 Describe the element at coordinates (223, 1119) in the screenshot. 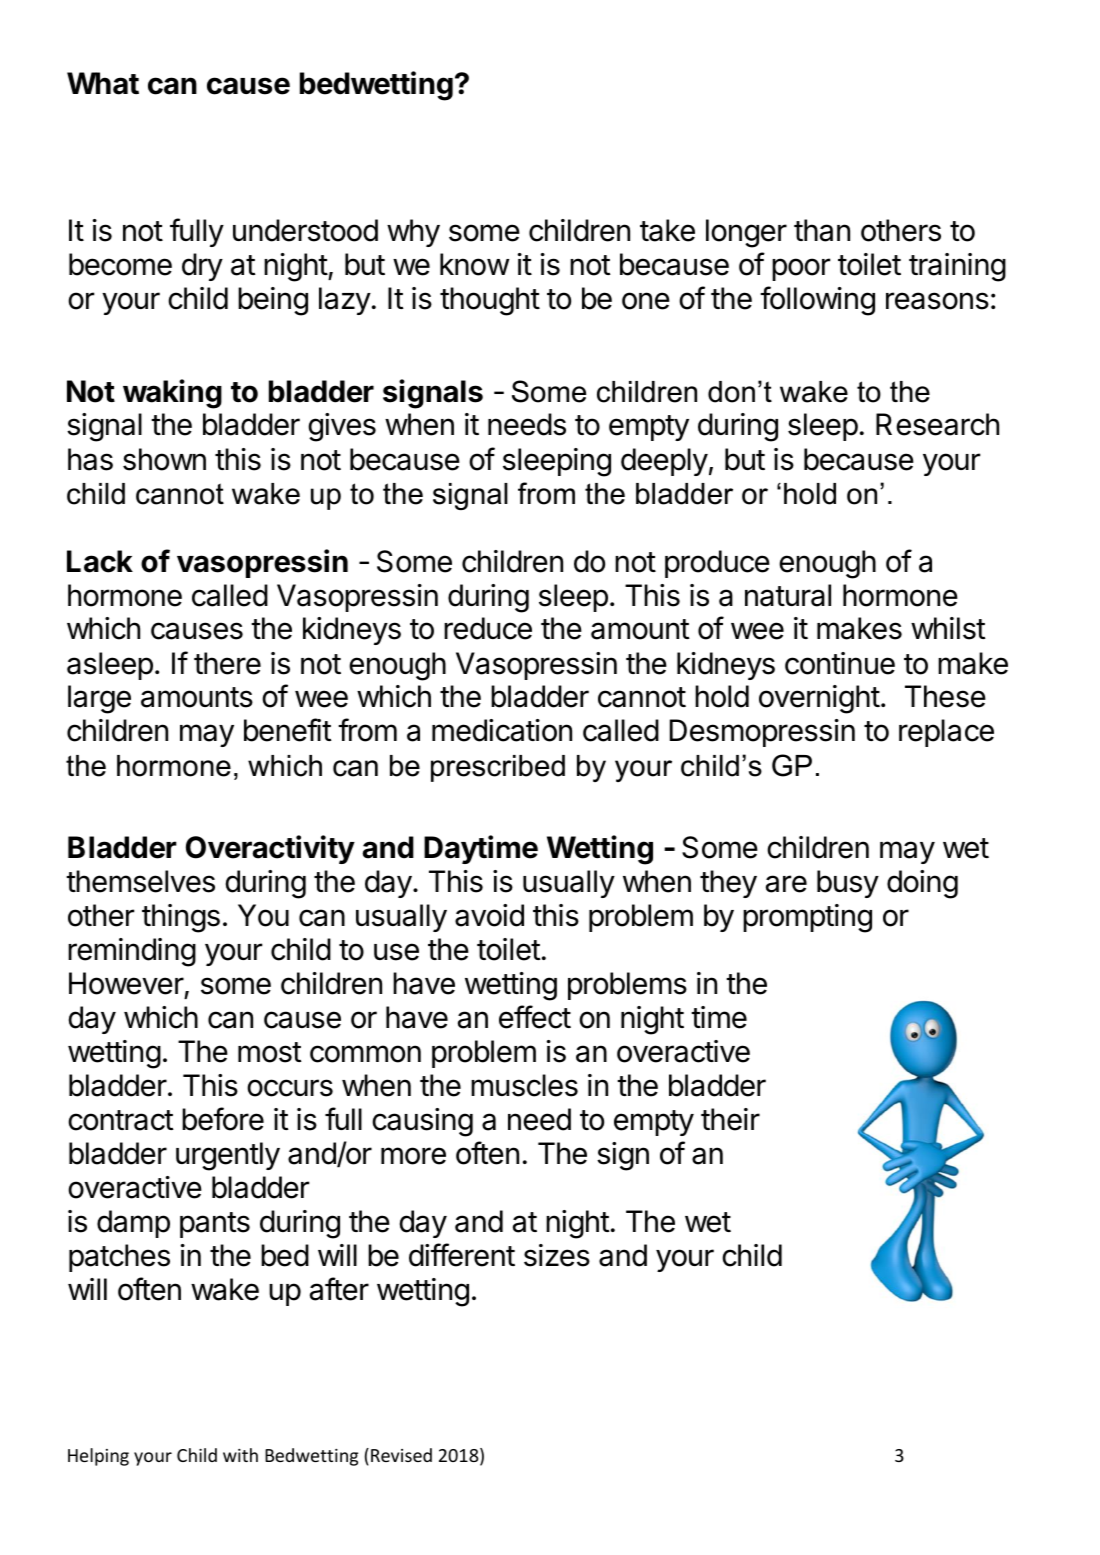

I see `before` at that location.
